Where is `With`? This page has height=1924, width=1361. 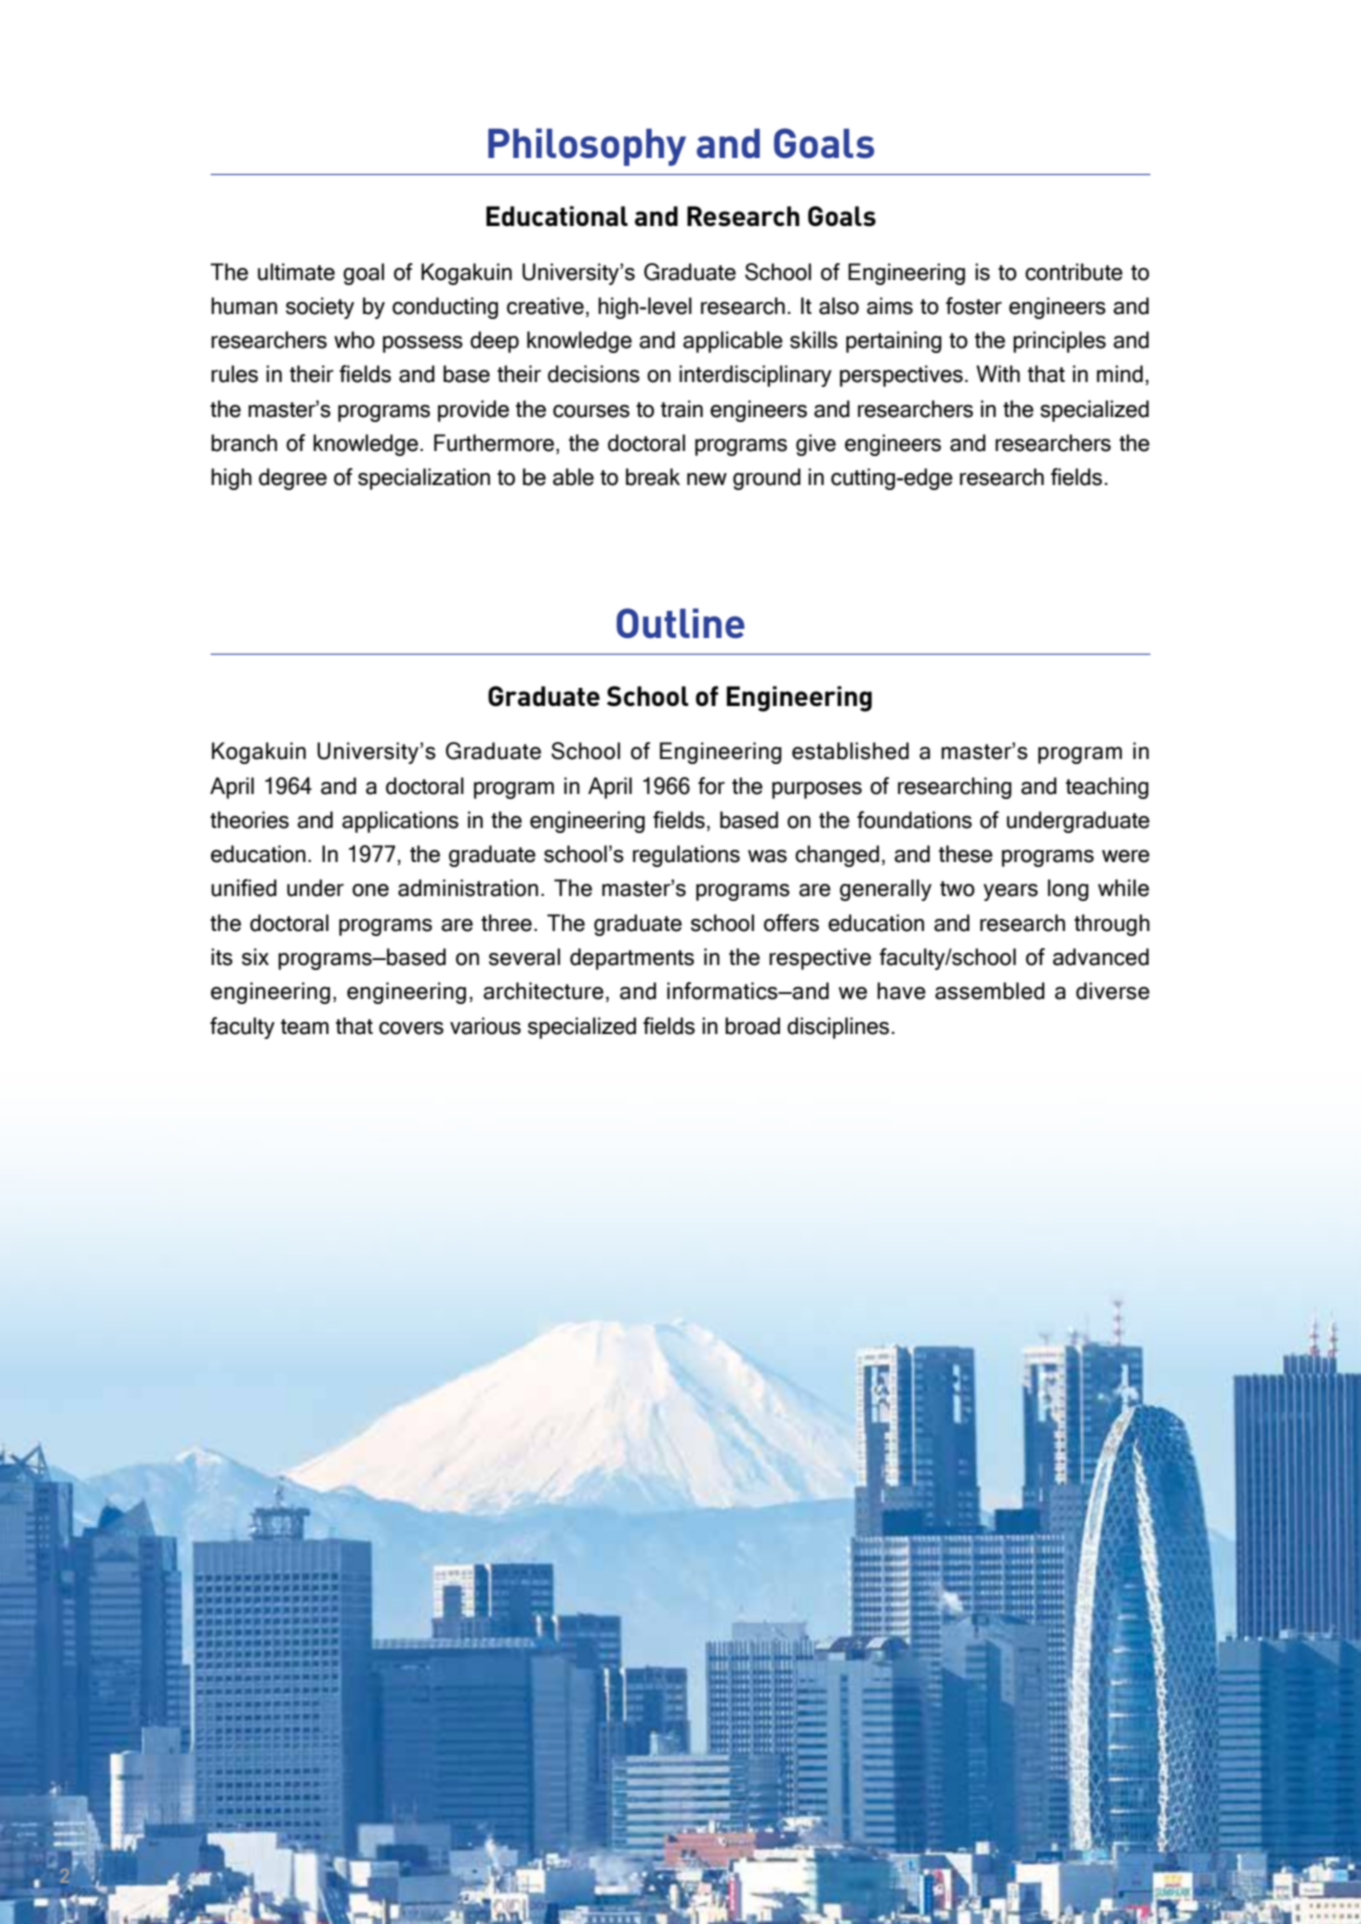
With is located at coordinates (998, 373).
